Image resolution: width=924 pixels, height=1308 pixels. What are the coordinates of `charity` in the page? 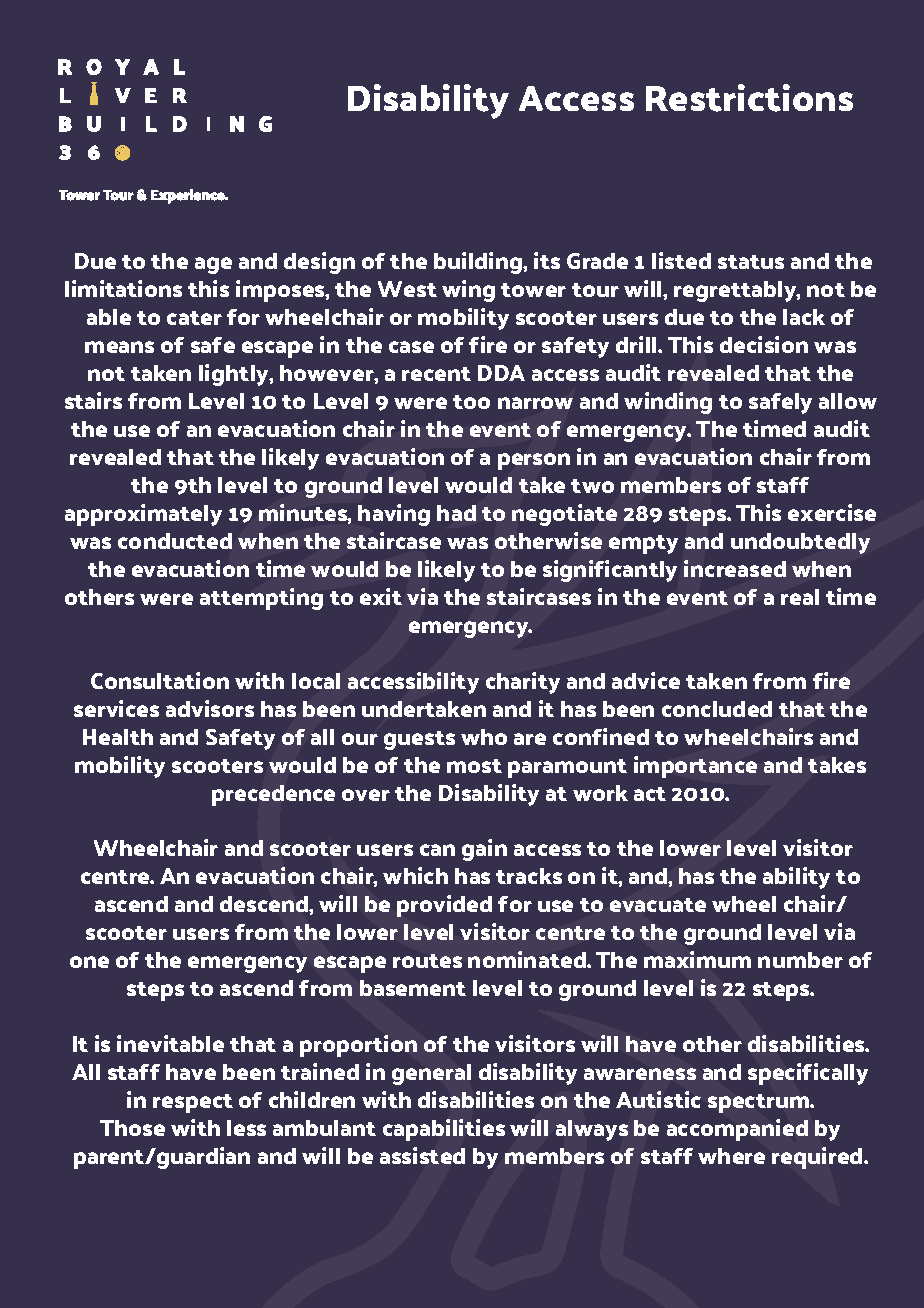 It's located at (523, 683).
